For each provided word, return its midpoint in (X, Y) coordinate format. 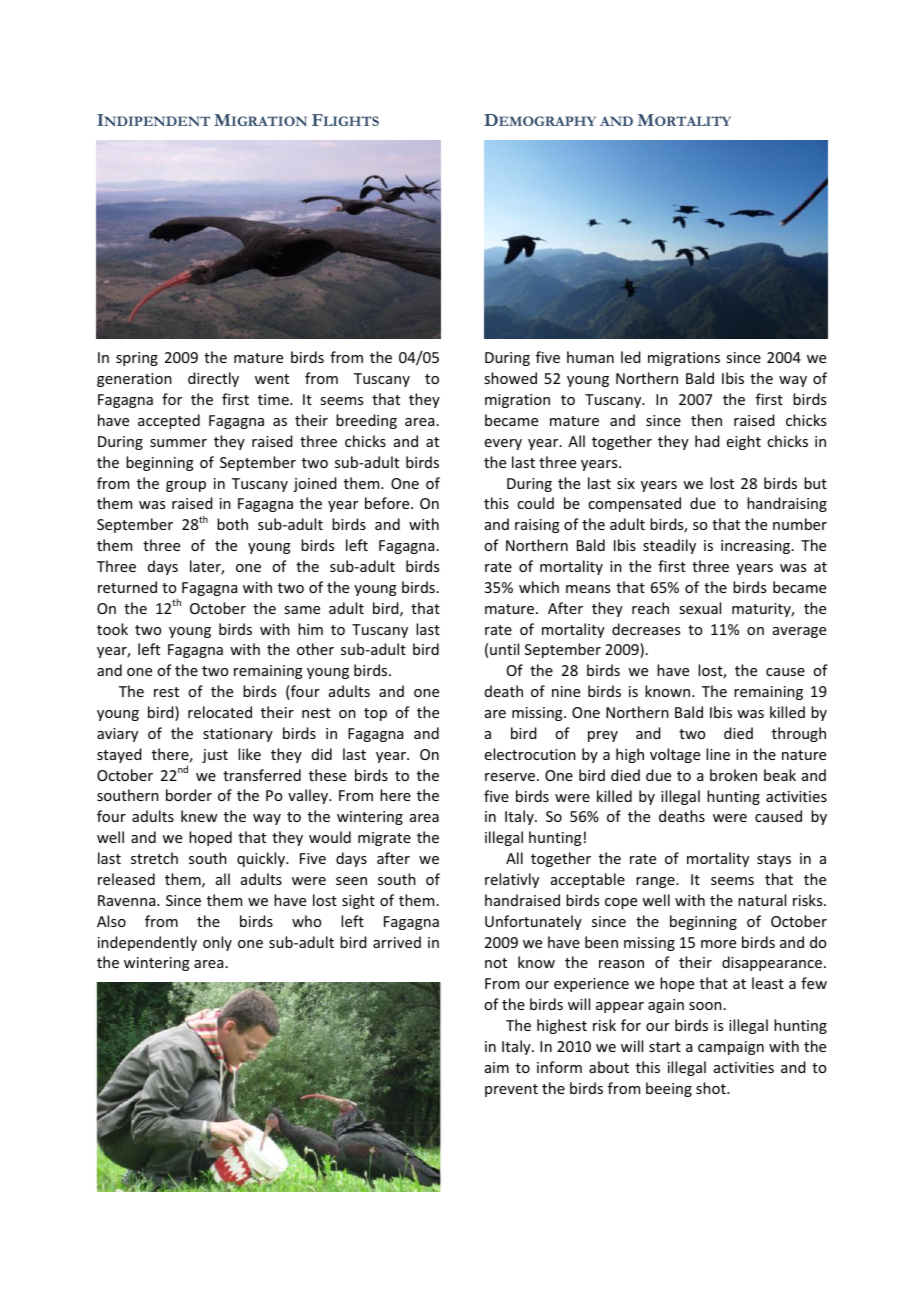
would (330, 837)
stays (774, 860)
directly (213, 379)
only (217, 943)
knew (199, 816)
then (706, 420)
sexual (700, 608)
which (539, 587)
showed (510, 378)
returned (127, 587)
